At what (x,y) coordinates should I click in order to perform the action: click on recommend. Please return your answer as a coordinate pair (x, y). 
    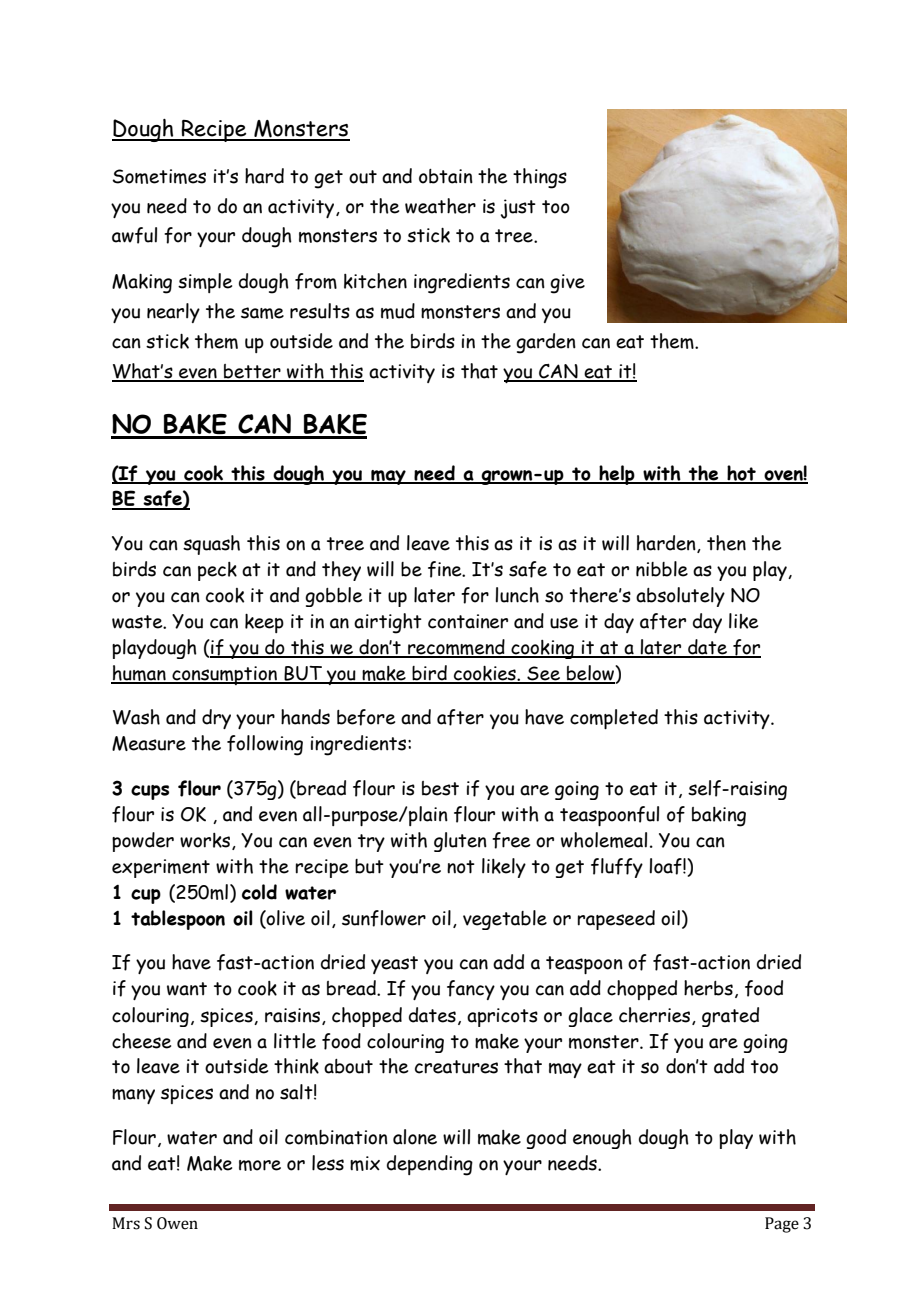
    Looking at the image, I should click on (456, 648).
